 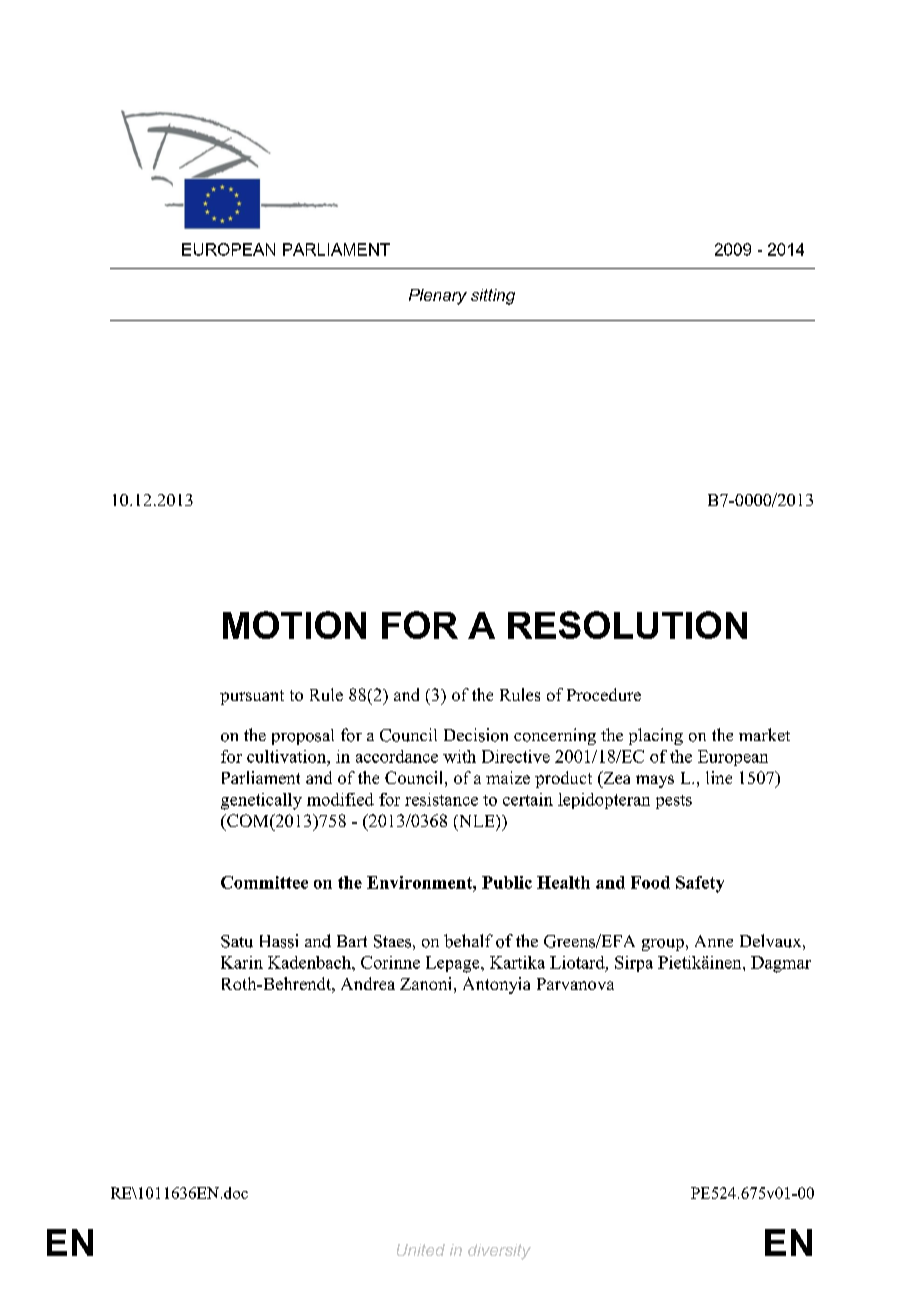 What do you see at coordinates (421, 1250) in the screenshot?
I see `United` at bounding box center [421, 1250].
